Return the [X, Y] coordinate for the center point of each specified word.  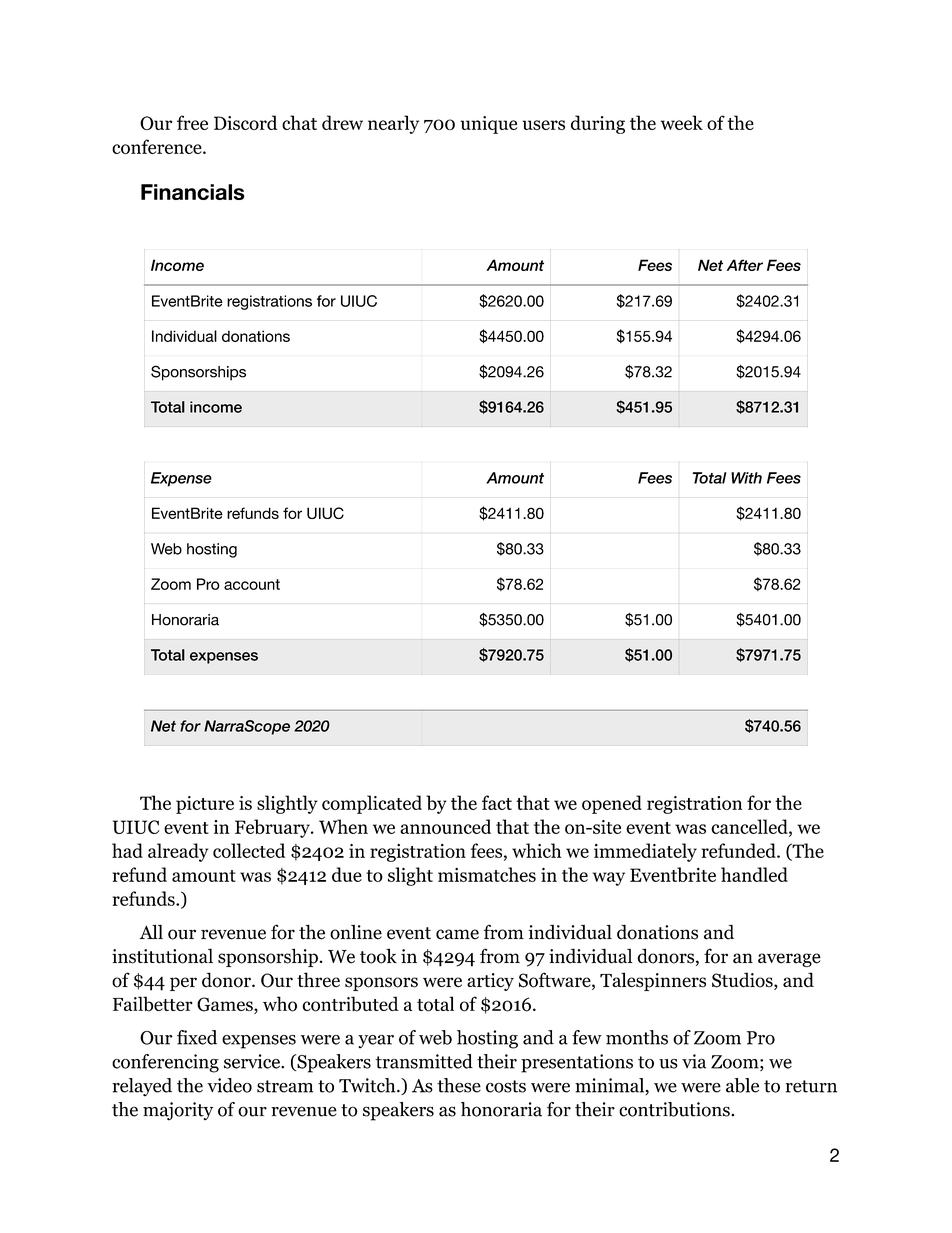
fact [497, 802]
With [746, 478]
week [682, 122]
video [229, 1085]
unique [488, 125]
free [192, 122]
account [252, 584]
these [459, 1085]
